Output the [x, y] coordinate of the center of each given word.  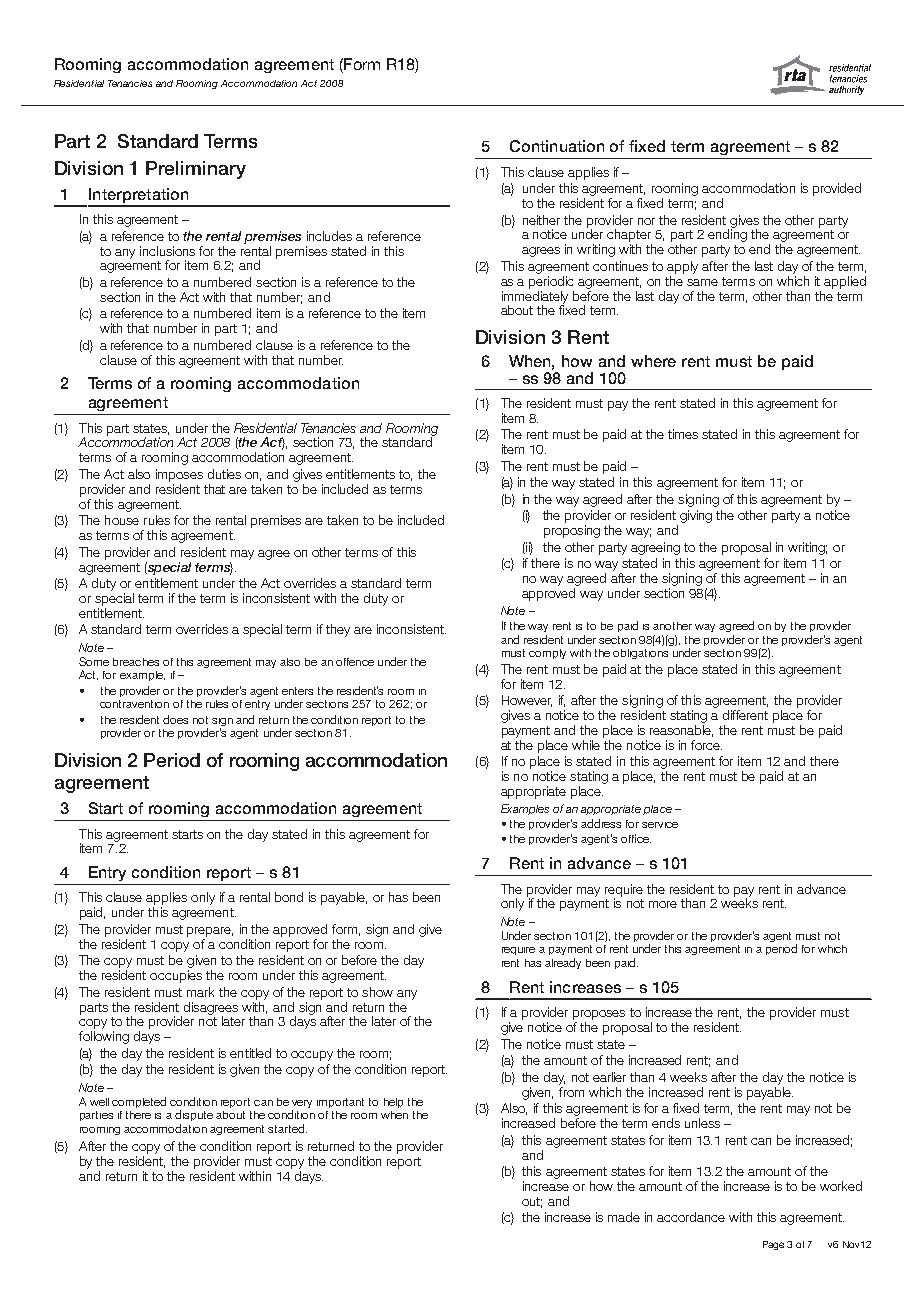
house [122, 520]
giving [696, 516]
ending [727, 234]
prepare [210, 932]
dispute [194, 1115]
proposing [572, 531]
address [601, 823]
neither [541, 220]
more [663, 904]
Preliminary [196, 170]
